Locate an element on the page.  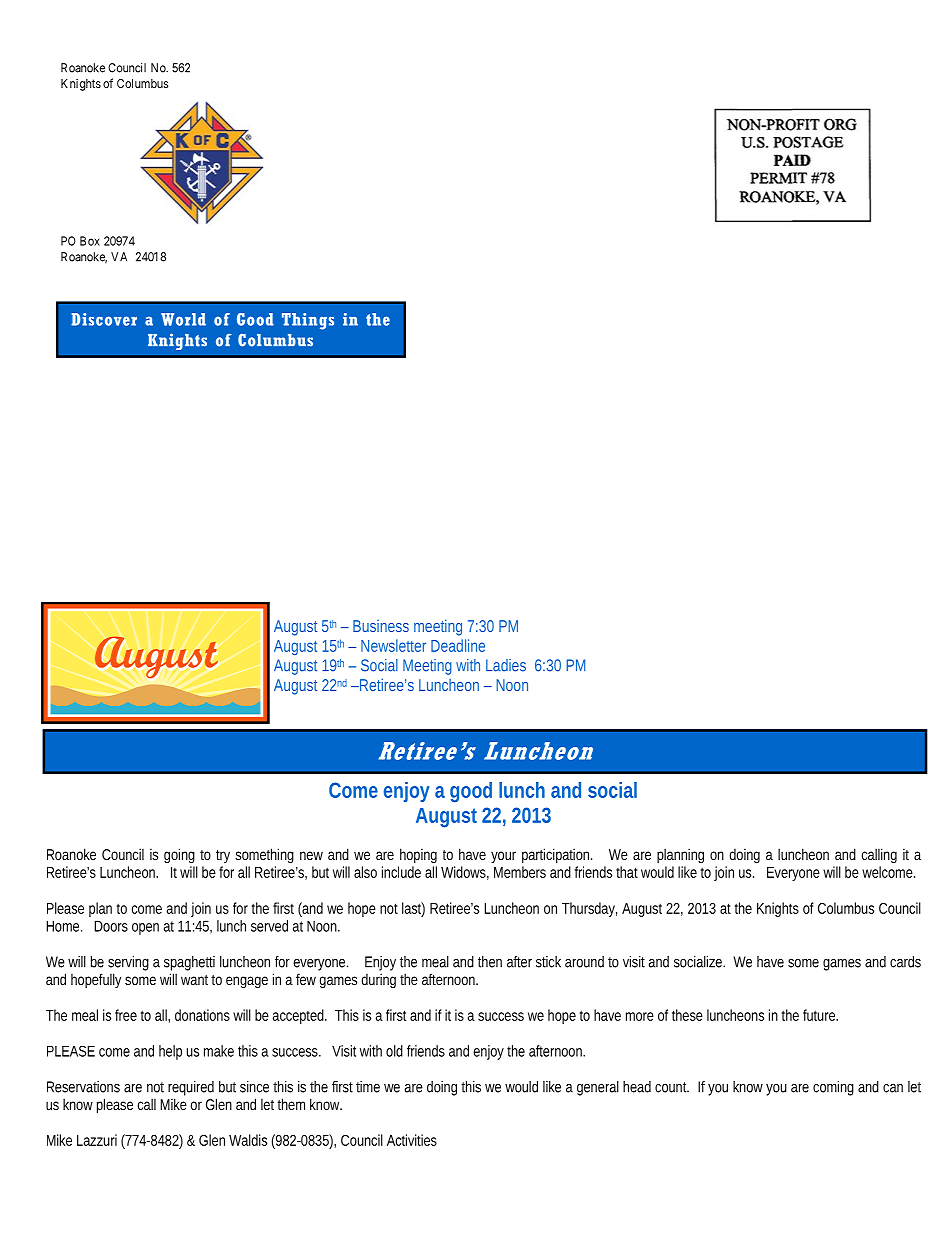
Things is located at coordinates (308, 321).
